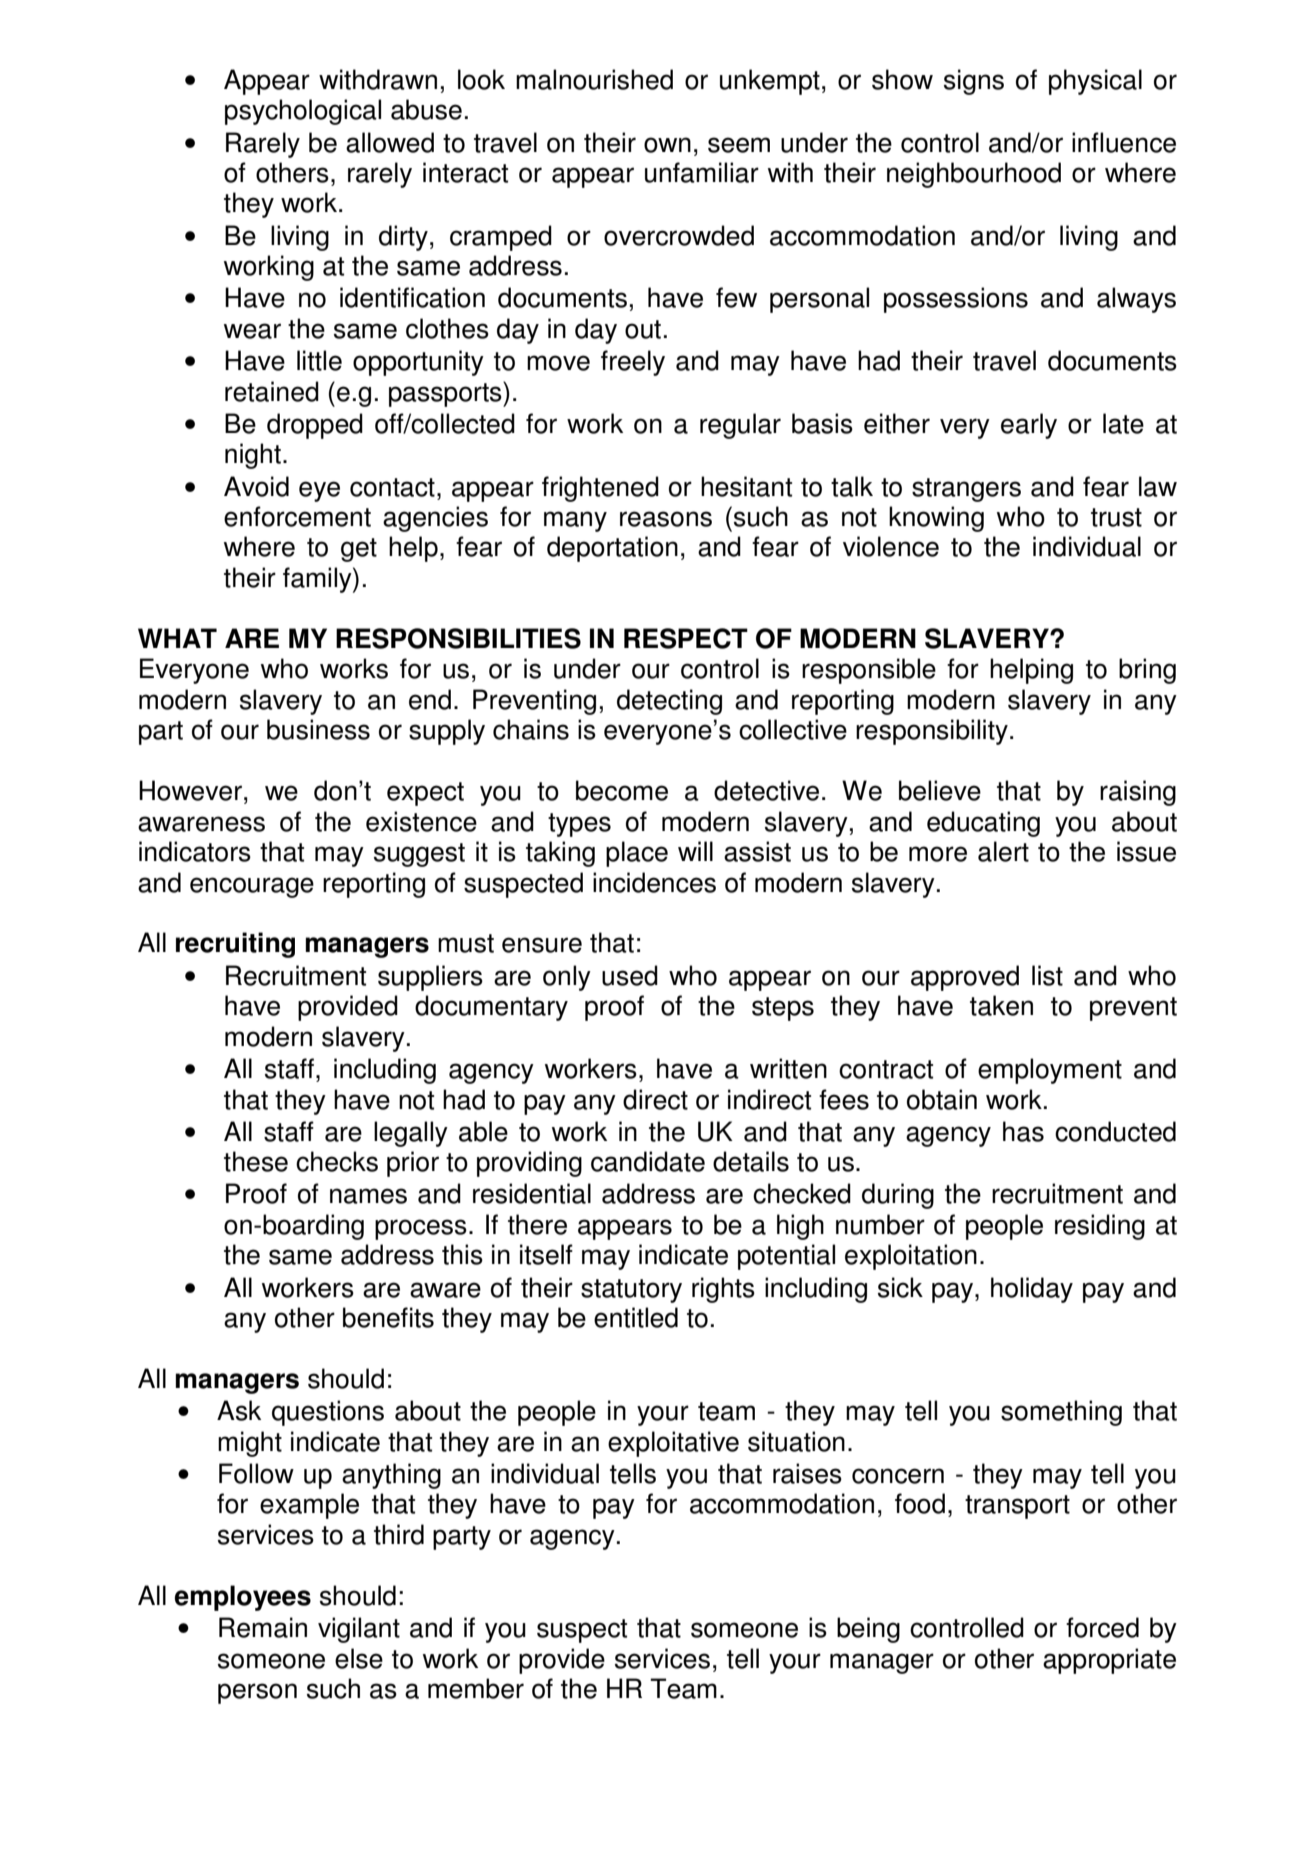 The height and width of the image is (1859, 1314). Describe the element at coordinates (1003, 851) in the image. I see `alert` at that location.
